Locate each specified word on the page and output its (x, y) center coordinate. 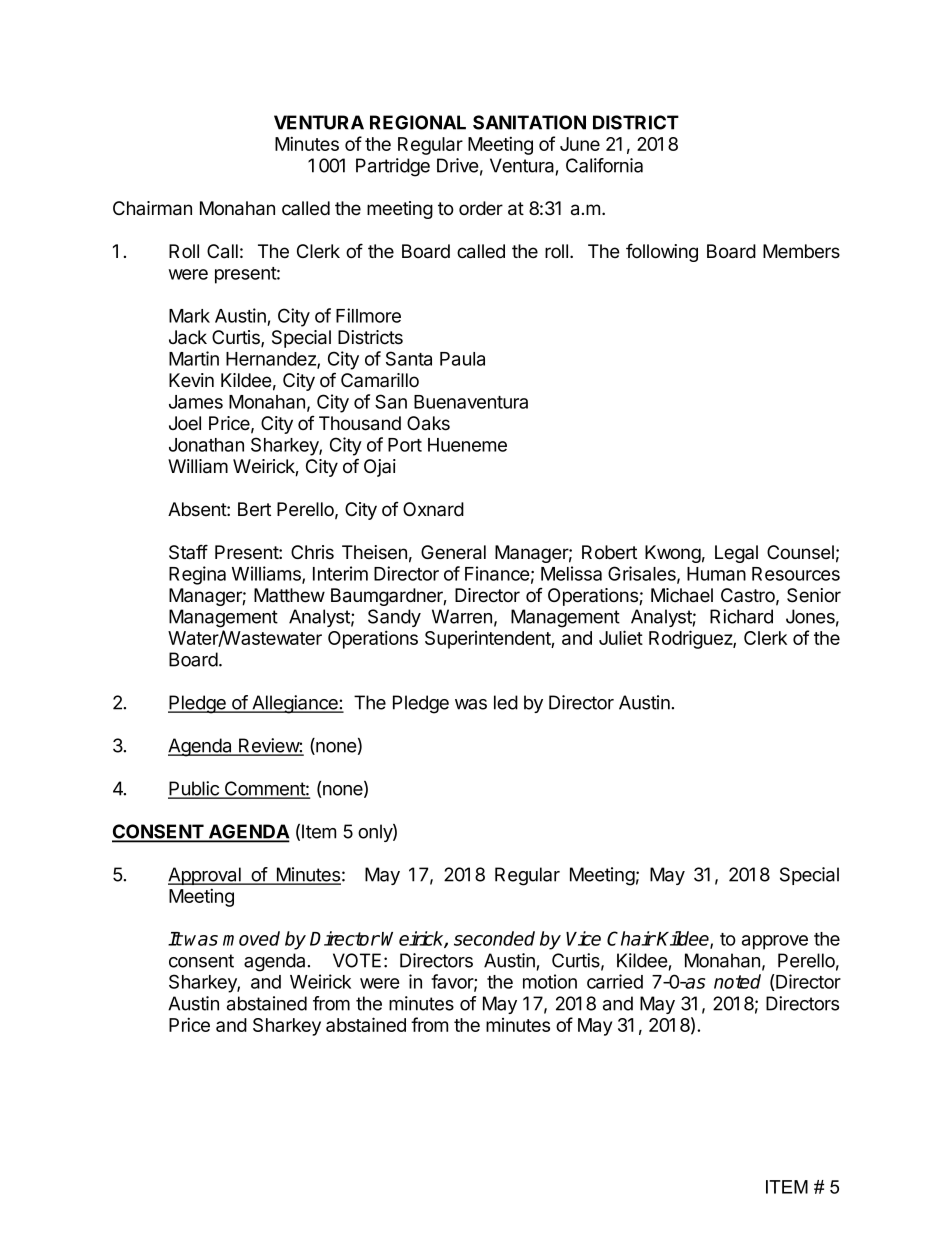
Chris (312, 552)
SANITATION (529, 122)
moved (251, 938)
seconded (494, 938)
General (453, 552)
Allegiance (295, 704)
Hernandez (272, 360)
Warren (462, 616)
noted (737, 981)
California (604, 165)
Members (801, 251)
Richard (741, 616)
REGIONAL (418, 122)
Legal (736, 554)
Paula (462, 359)
